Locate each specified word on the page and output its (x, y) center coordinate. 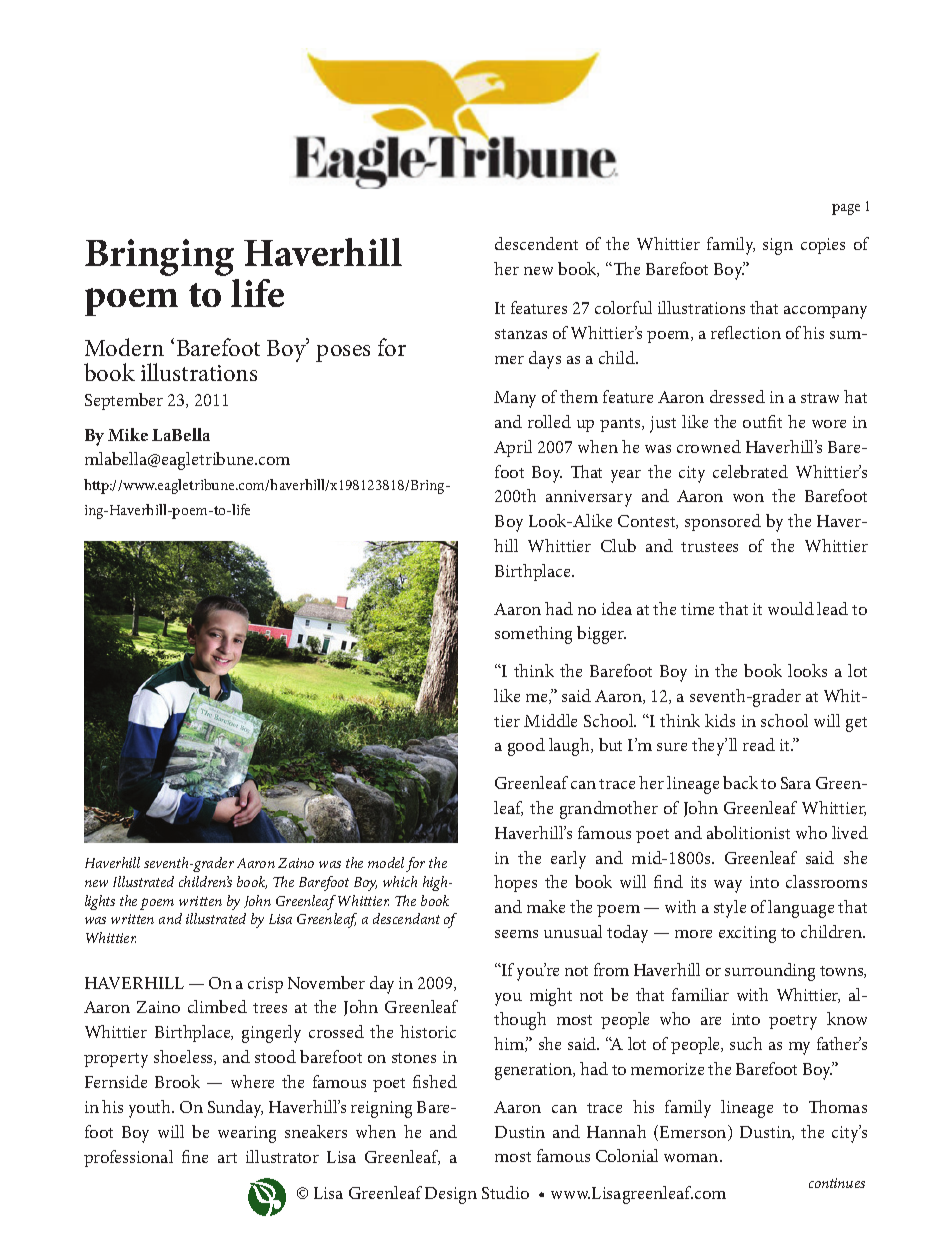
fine (195, 1156)
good (526, 747)
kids (720, 720)
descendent (536, 243)
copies (823, 246)
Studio (505, 1192)
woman (692, 1158)
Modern (124, 347)
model (386, 862)
